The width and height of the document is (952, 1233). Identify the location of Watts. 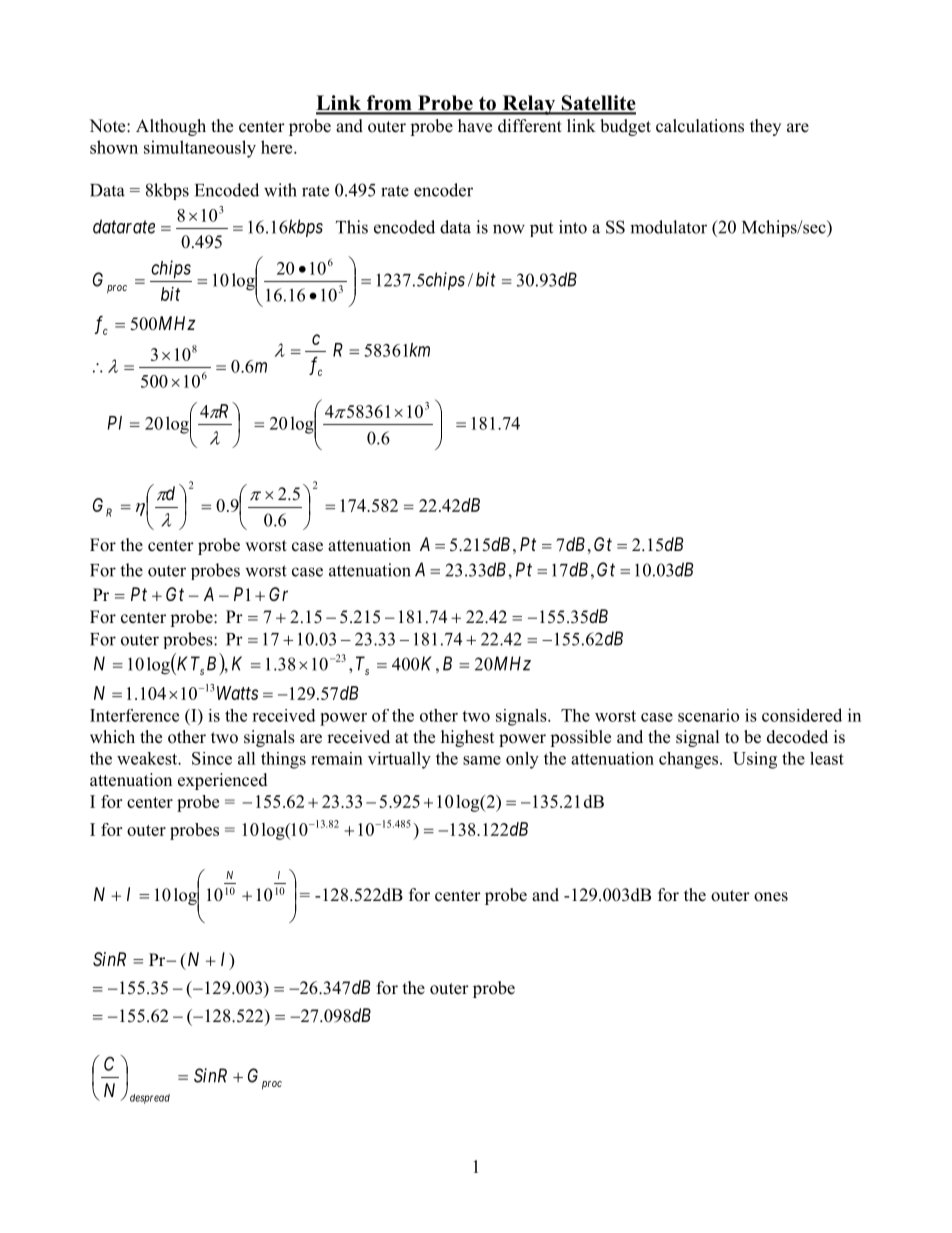
(237, 693).
